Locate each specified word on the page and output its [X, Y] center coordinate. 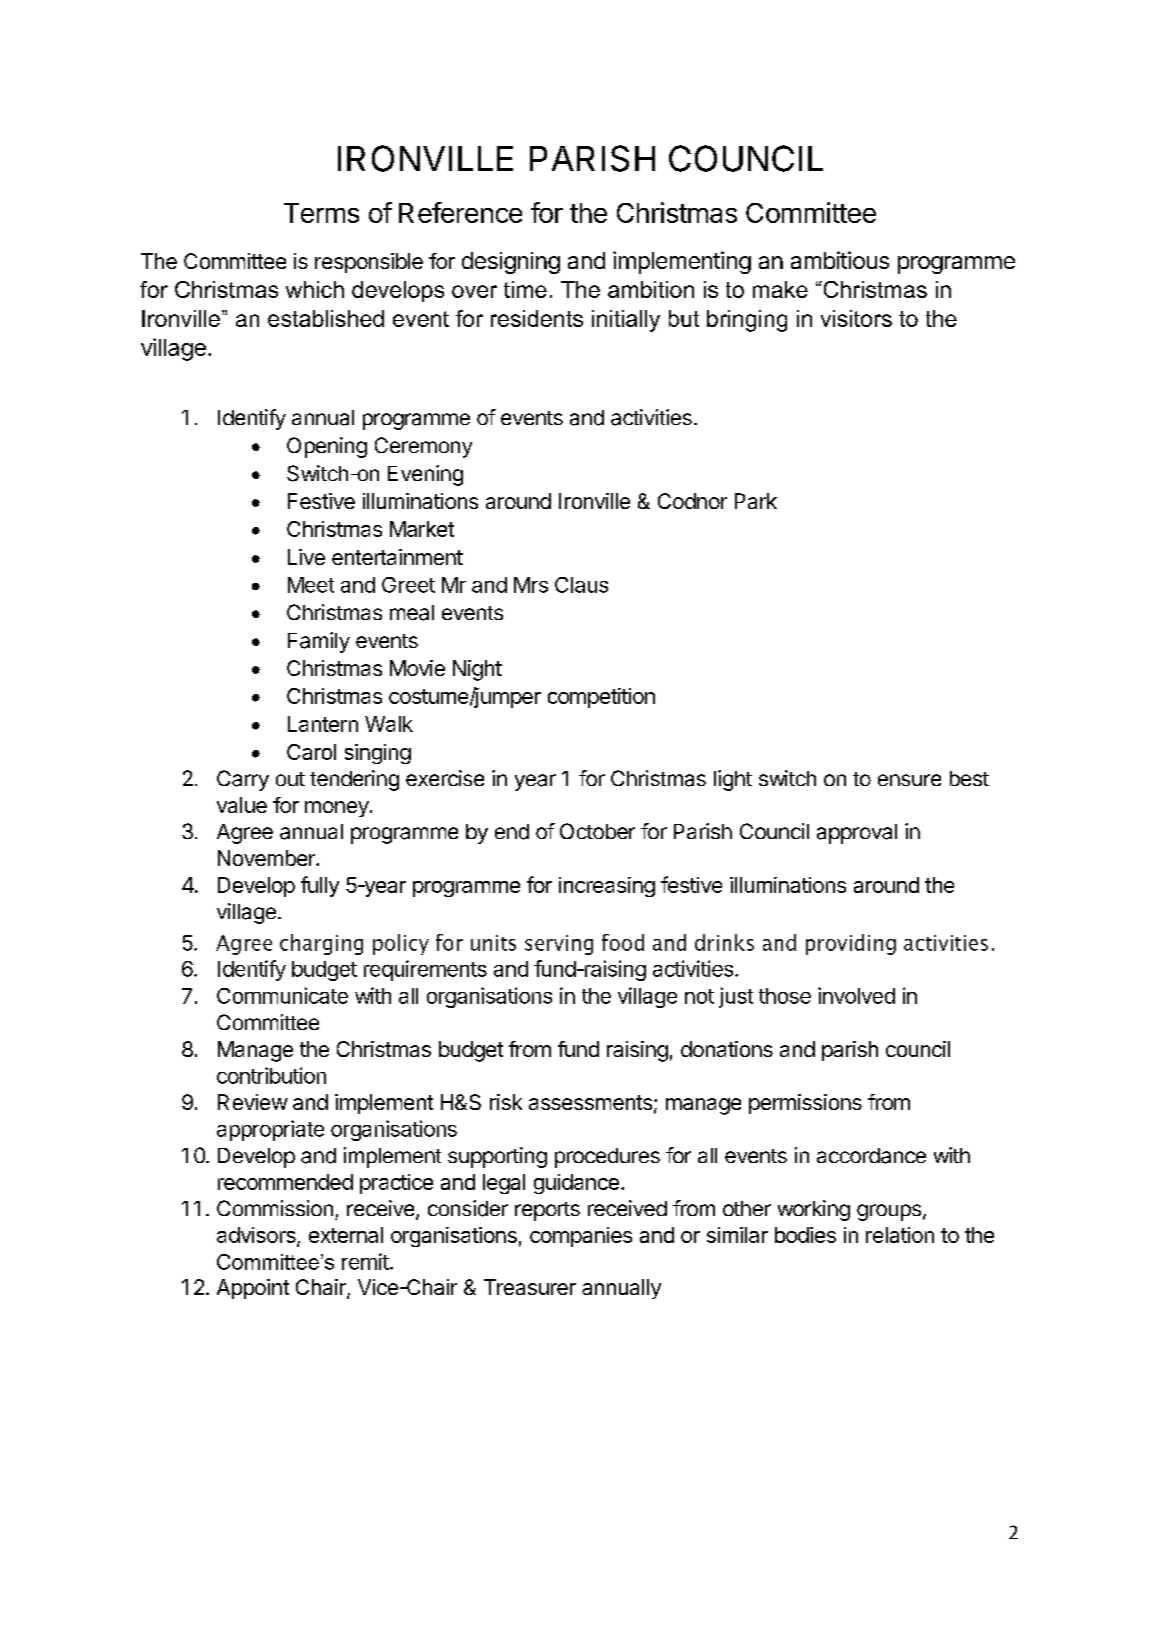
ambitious [840, 260]
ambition [651, 289]
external [346, 1235]
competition [601, 698]
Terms [321, 213]
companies [581, 1237]
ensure [909, 780]
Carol [311, 752]
